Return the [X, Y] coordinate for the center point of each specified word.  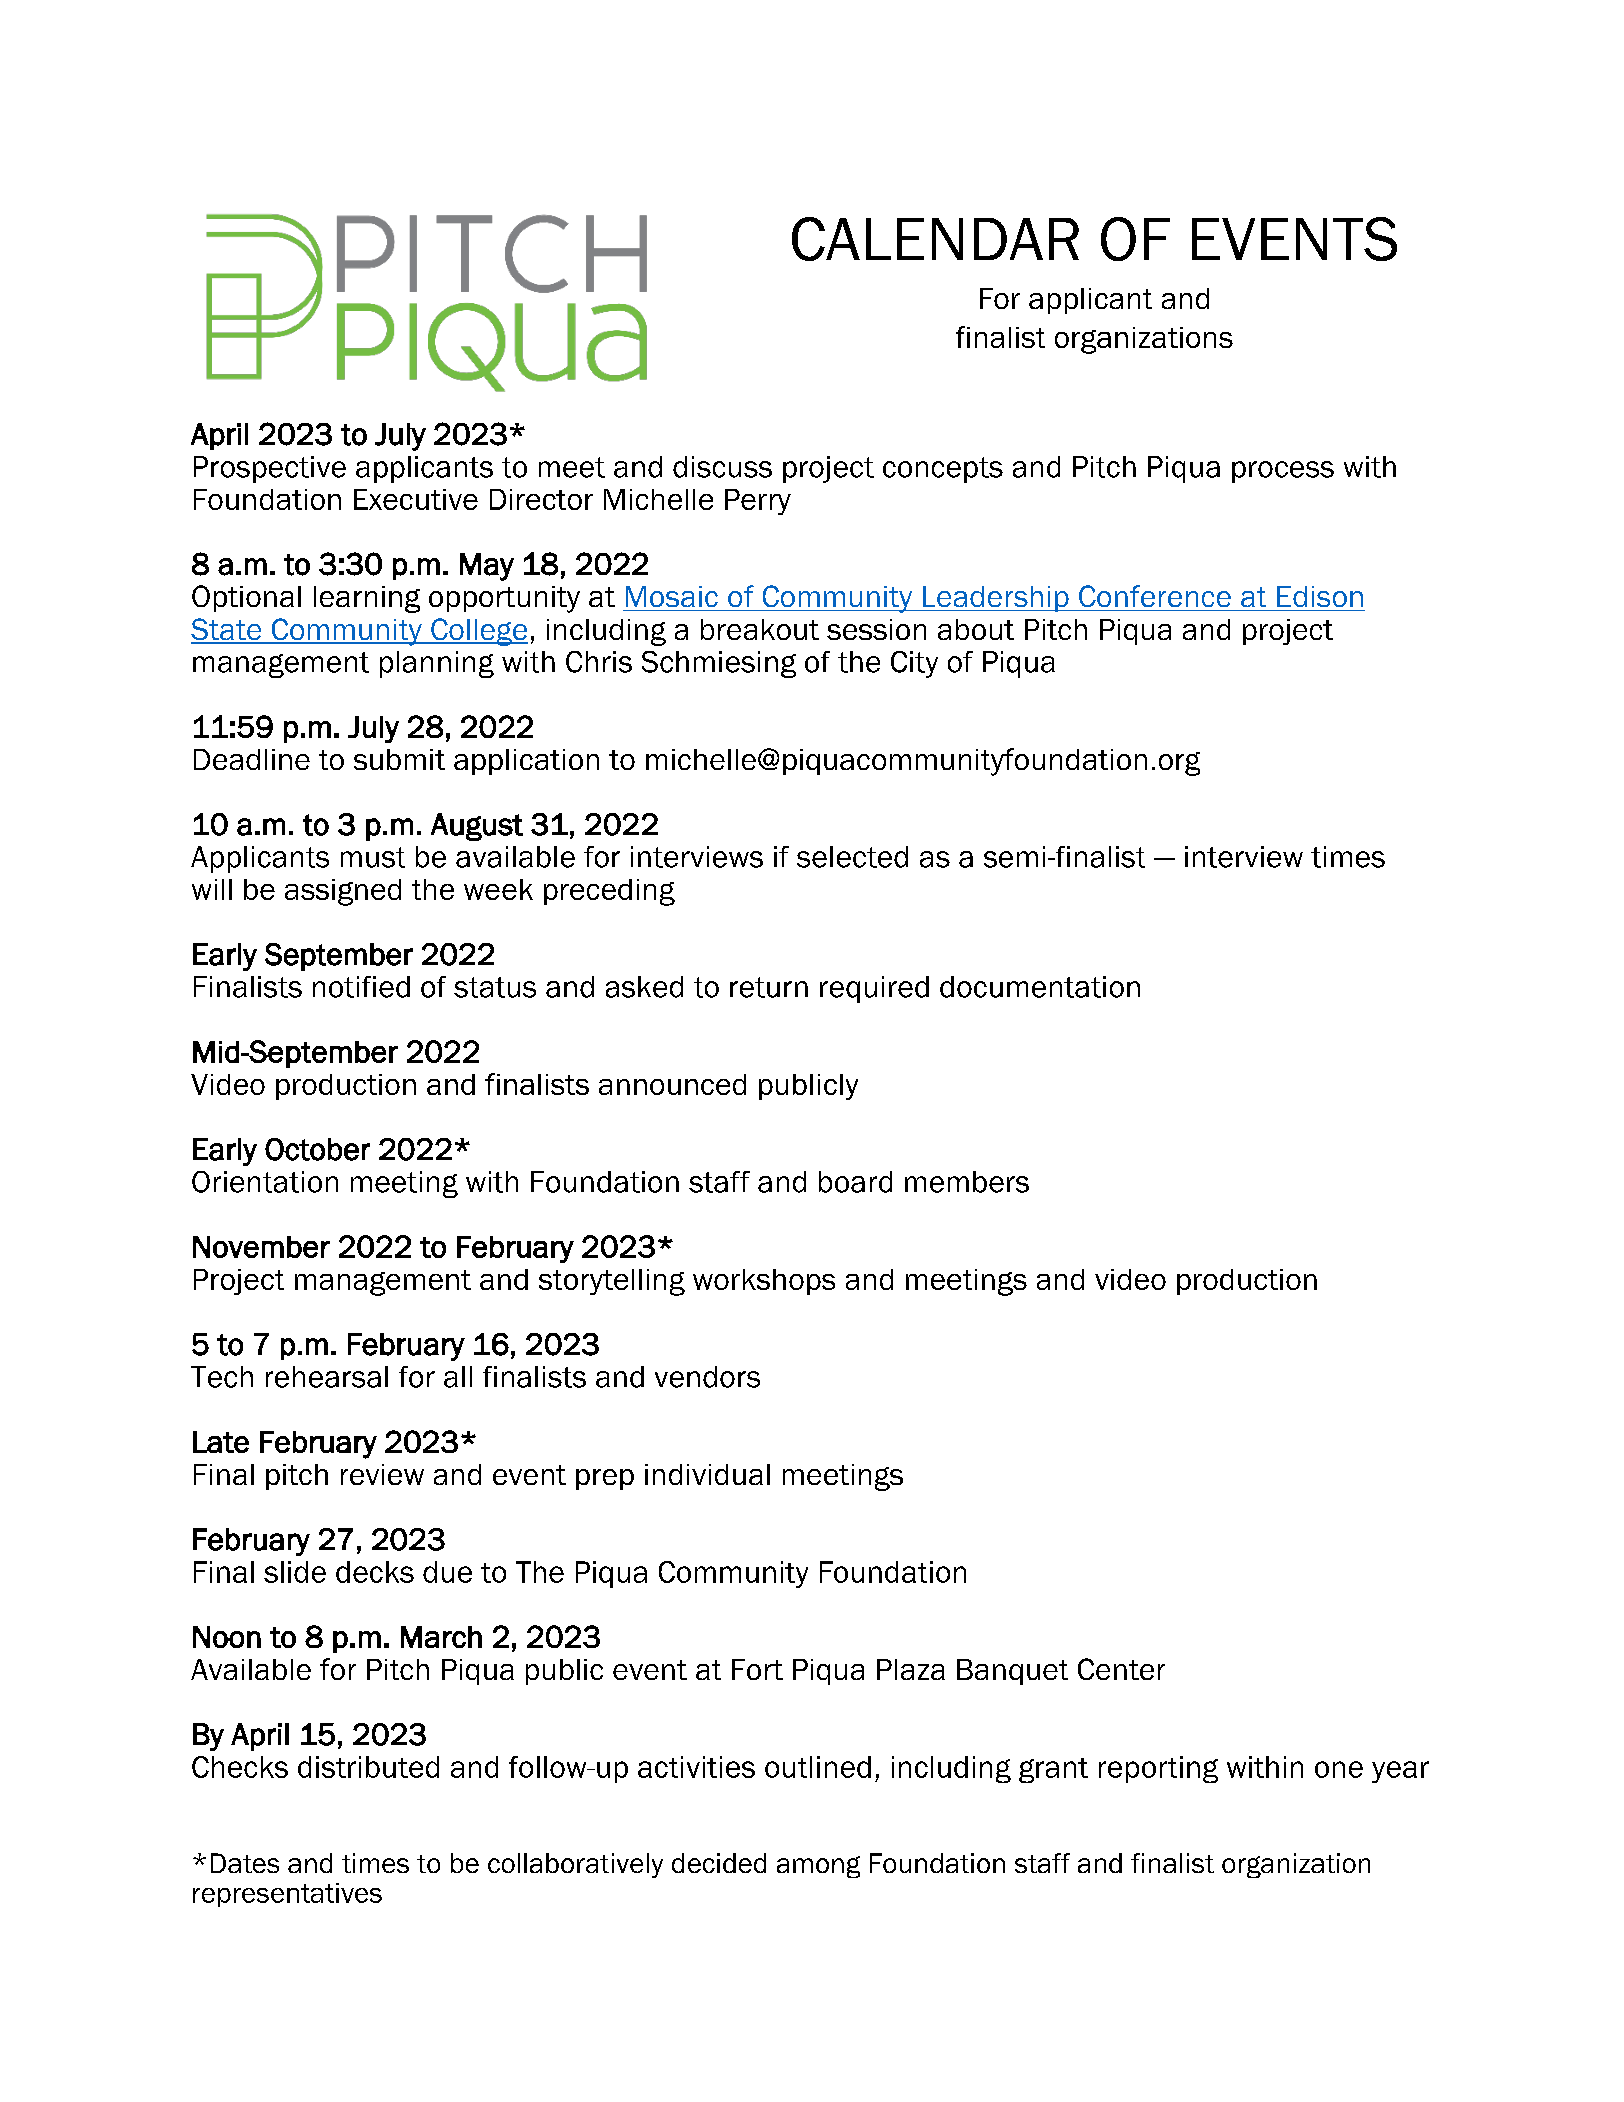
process [1283, 472]
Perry [758, 502]
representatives [287, 1895]
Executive [416, 499]
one [1339, 1769]
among [818, 1867]
